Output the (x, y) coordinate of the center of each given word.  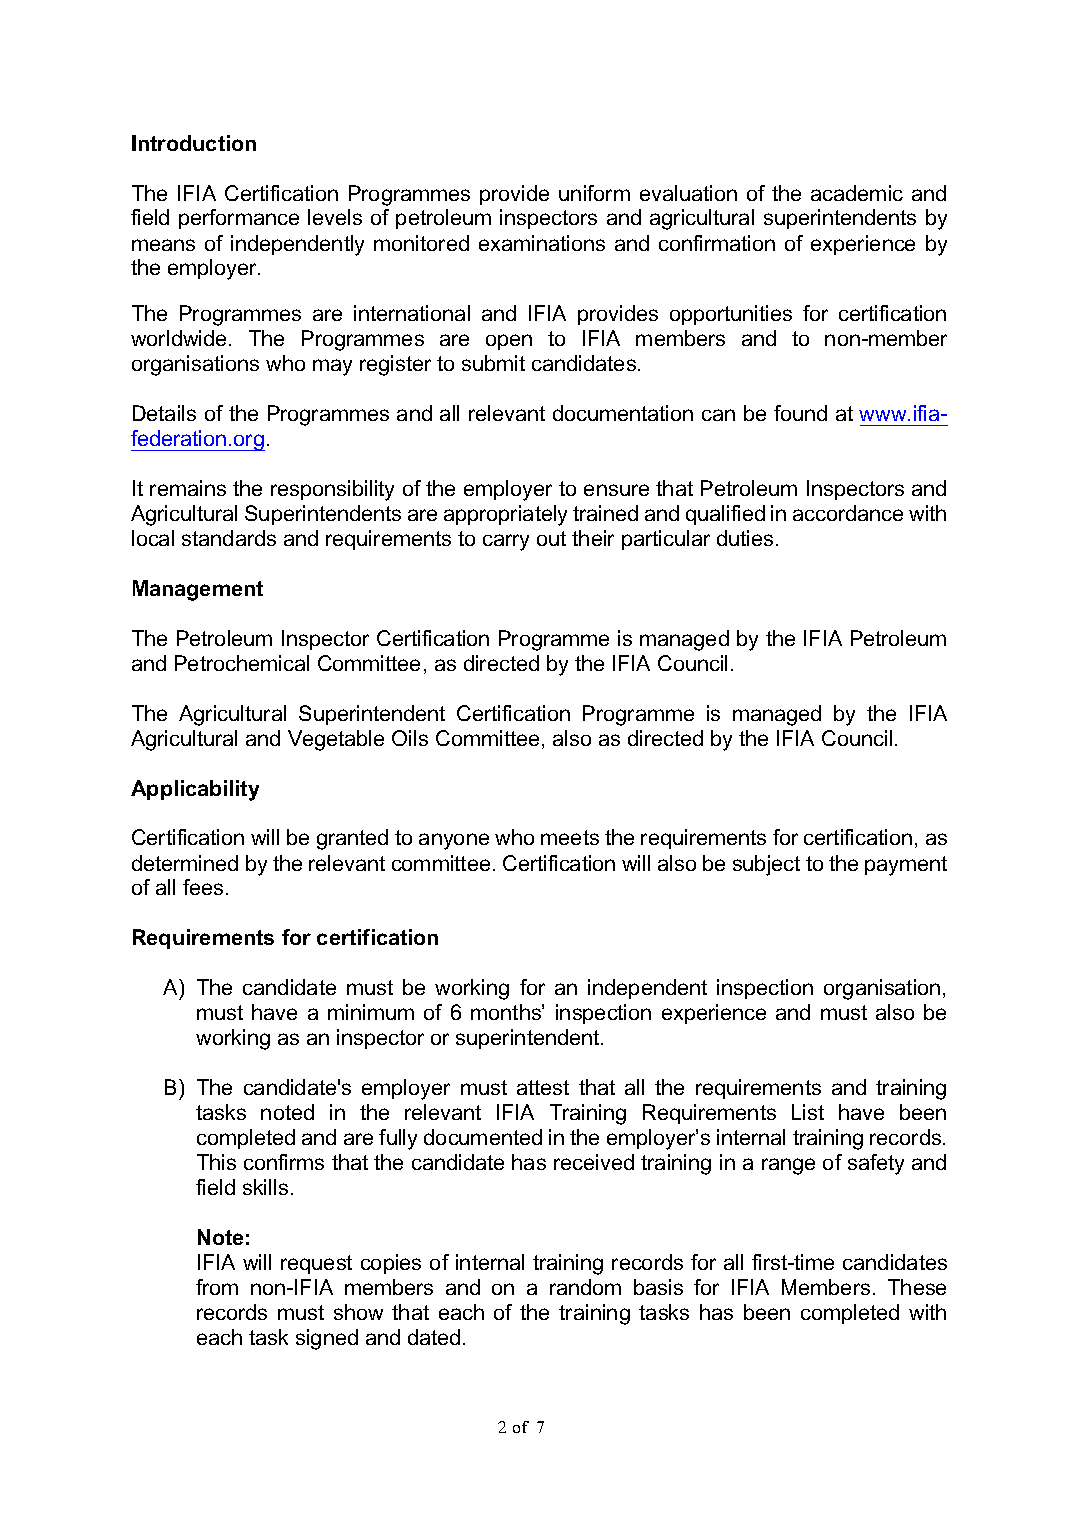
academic (857, 193)
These (917, 1287)
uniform (594, 193)
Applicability (195, 790)
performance (239, 219)
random (585, 1287)
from (217, 1287)
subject (766, 865)
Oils (410, 738)
